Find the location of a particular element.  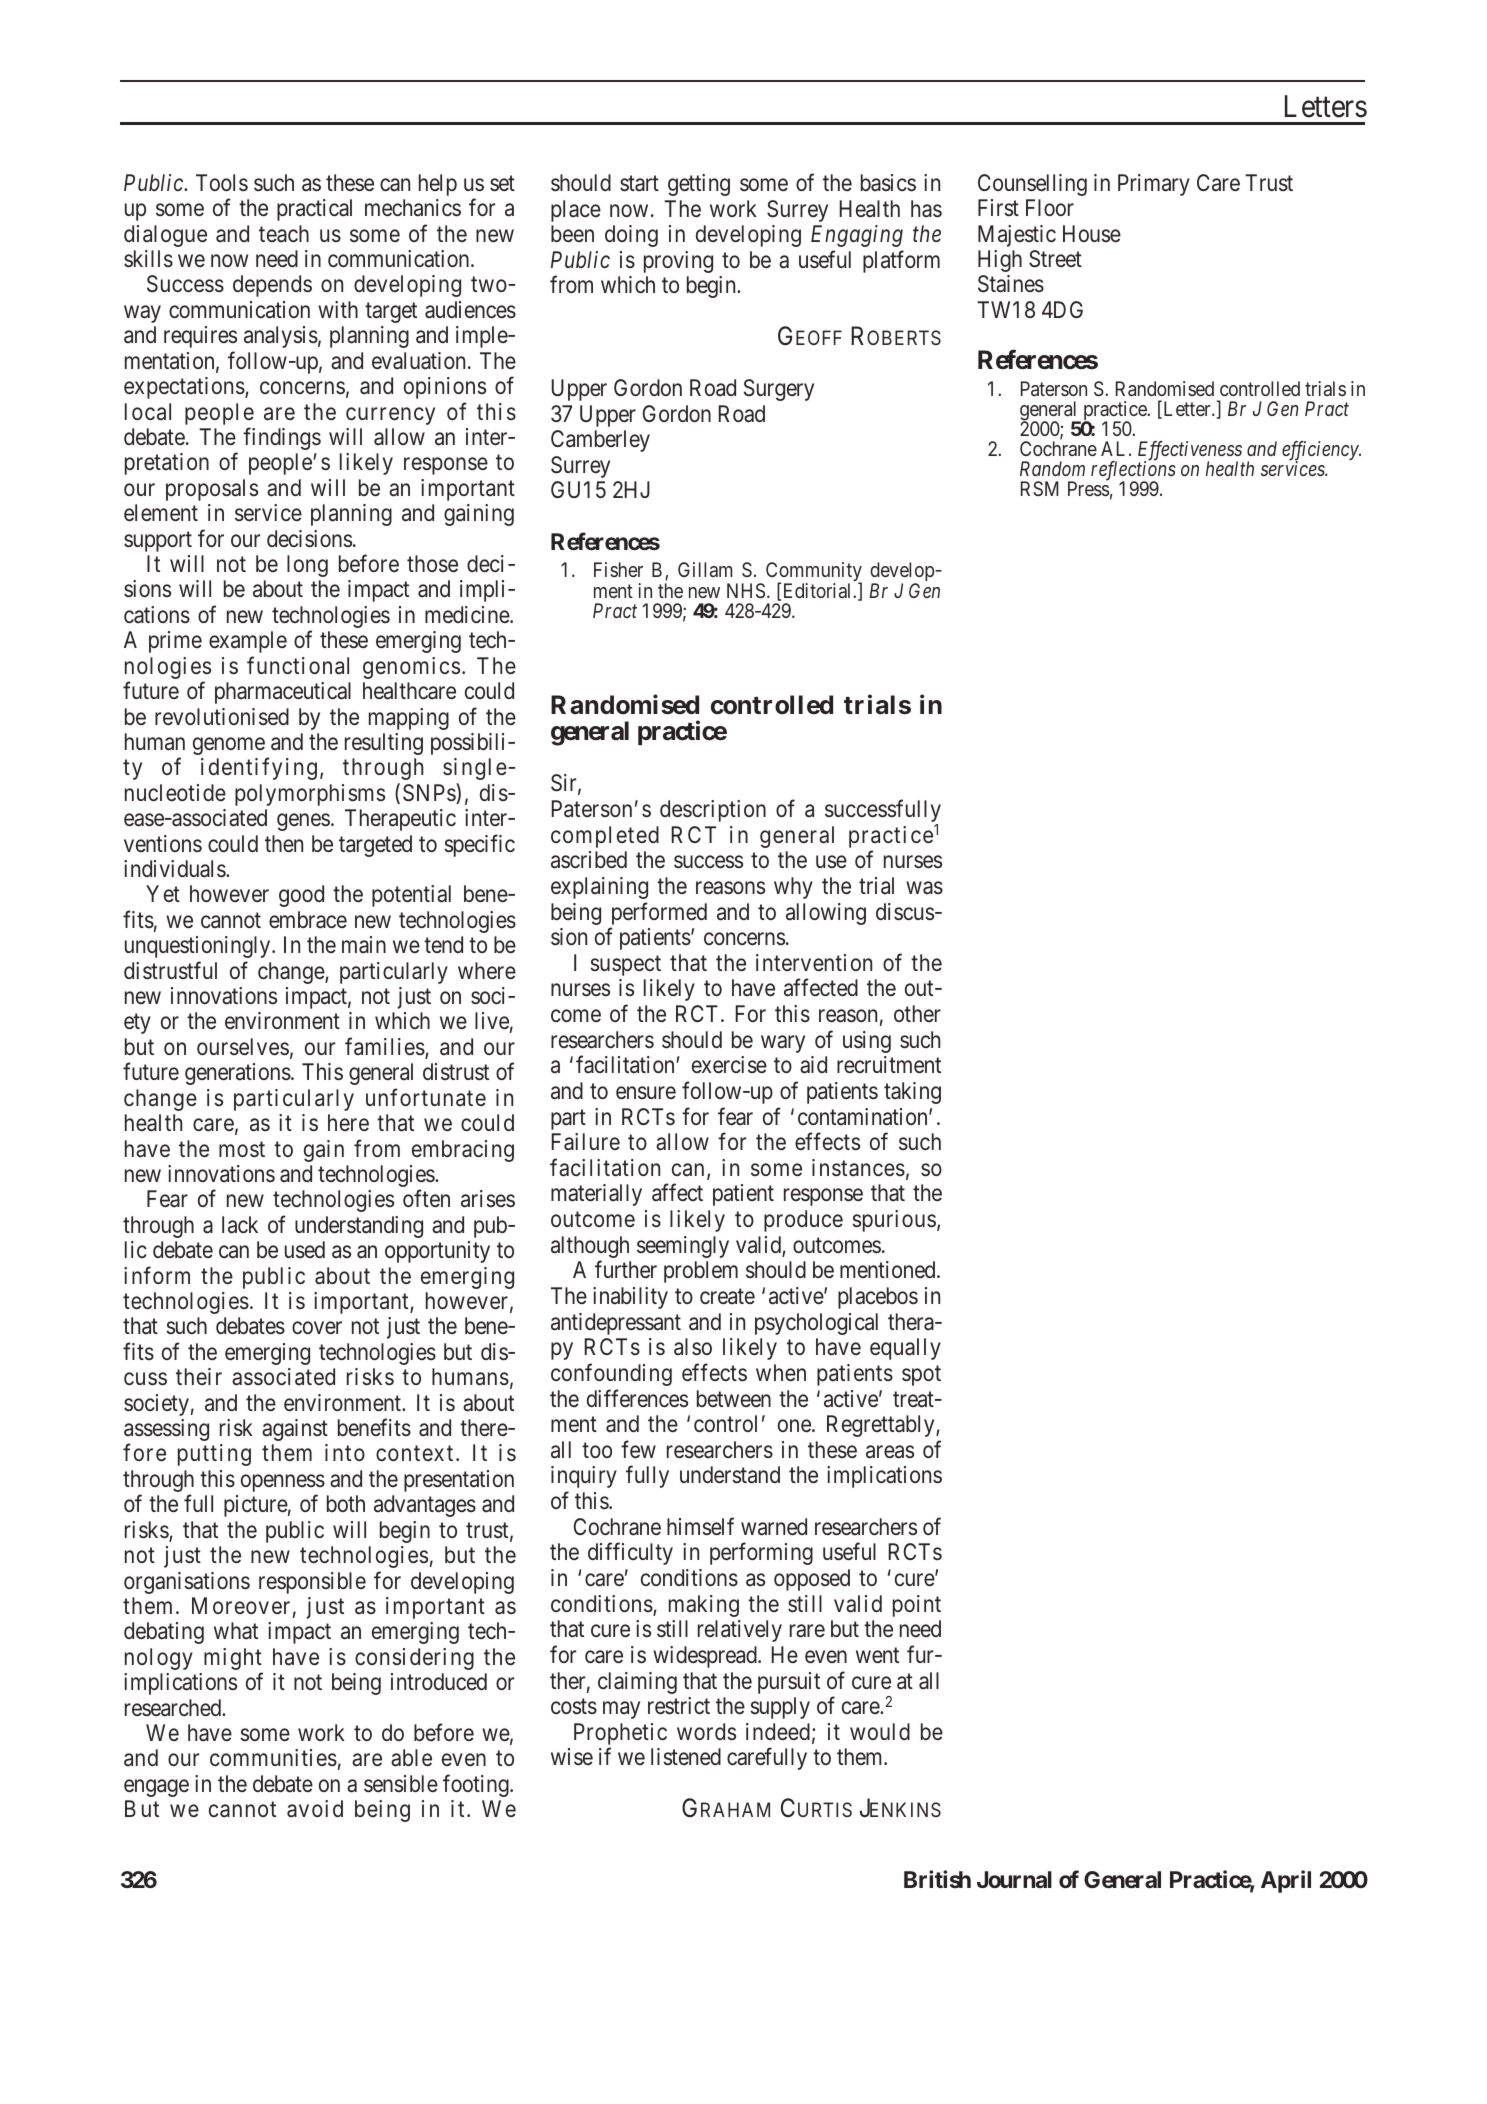

teach is located at coordinates (284, 234).
